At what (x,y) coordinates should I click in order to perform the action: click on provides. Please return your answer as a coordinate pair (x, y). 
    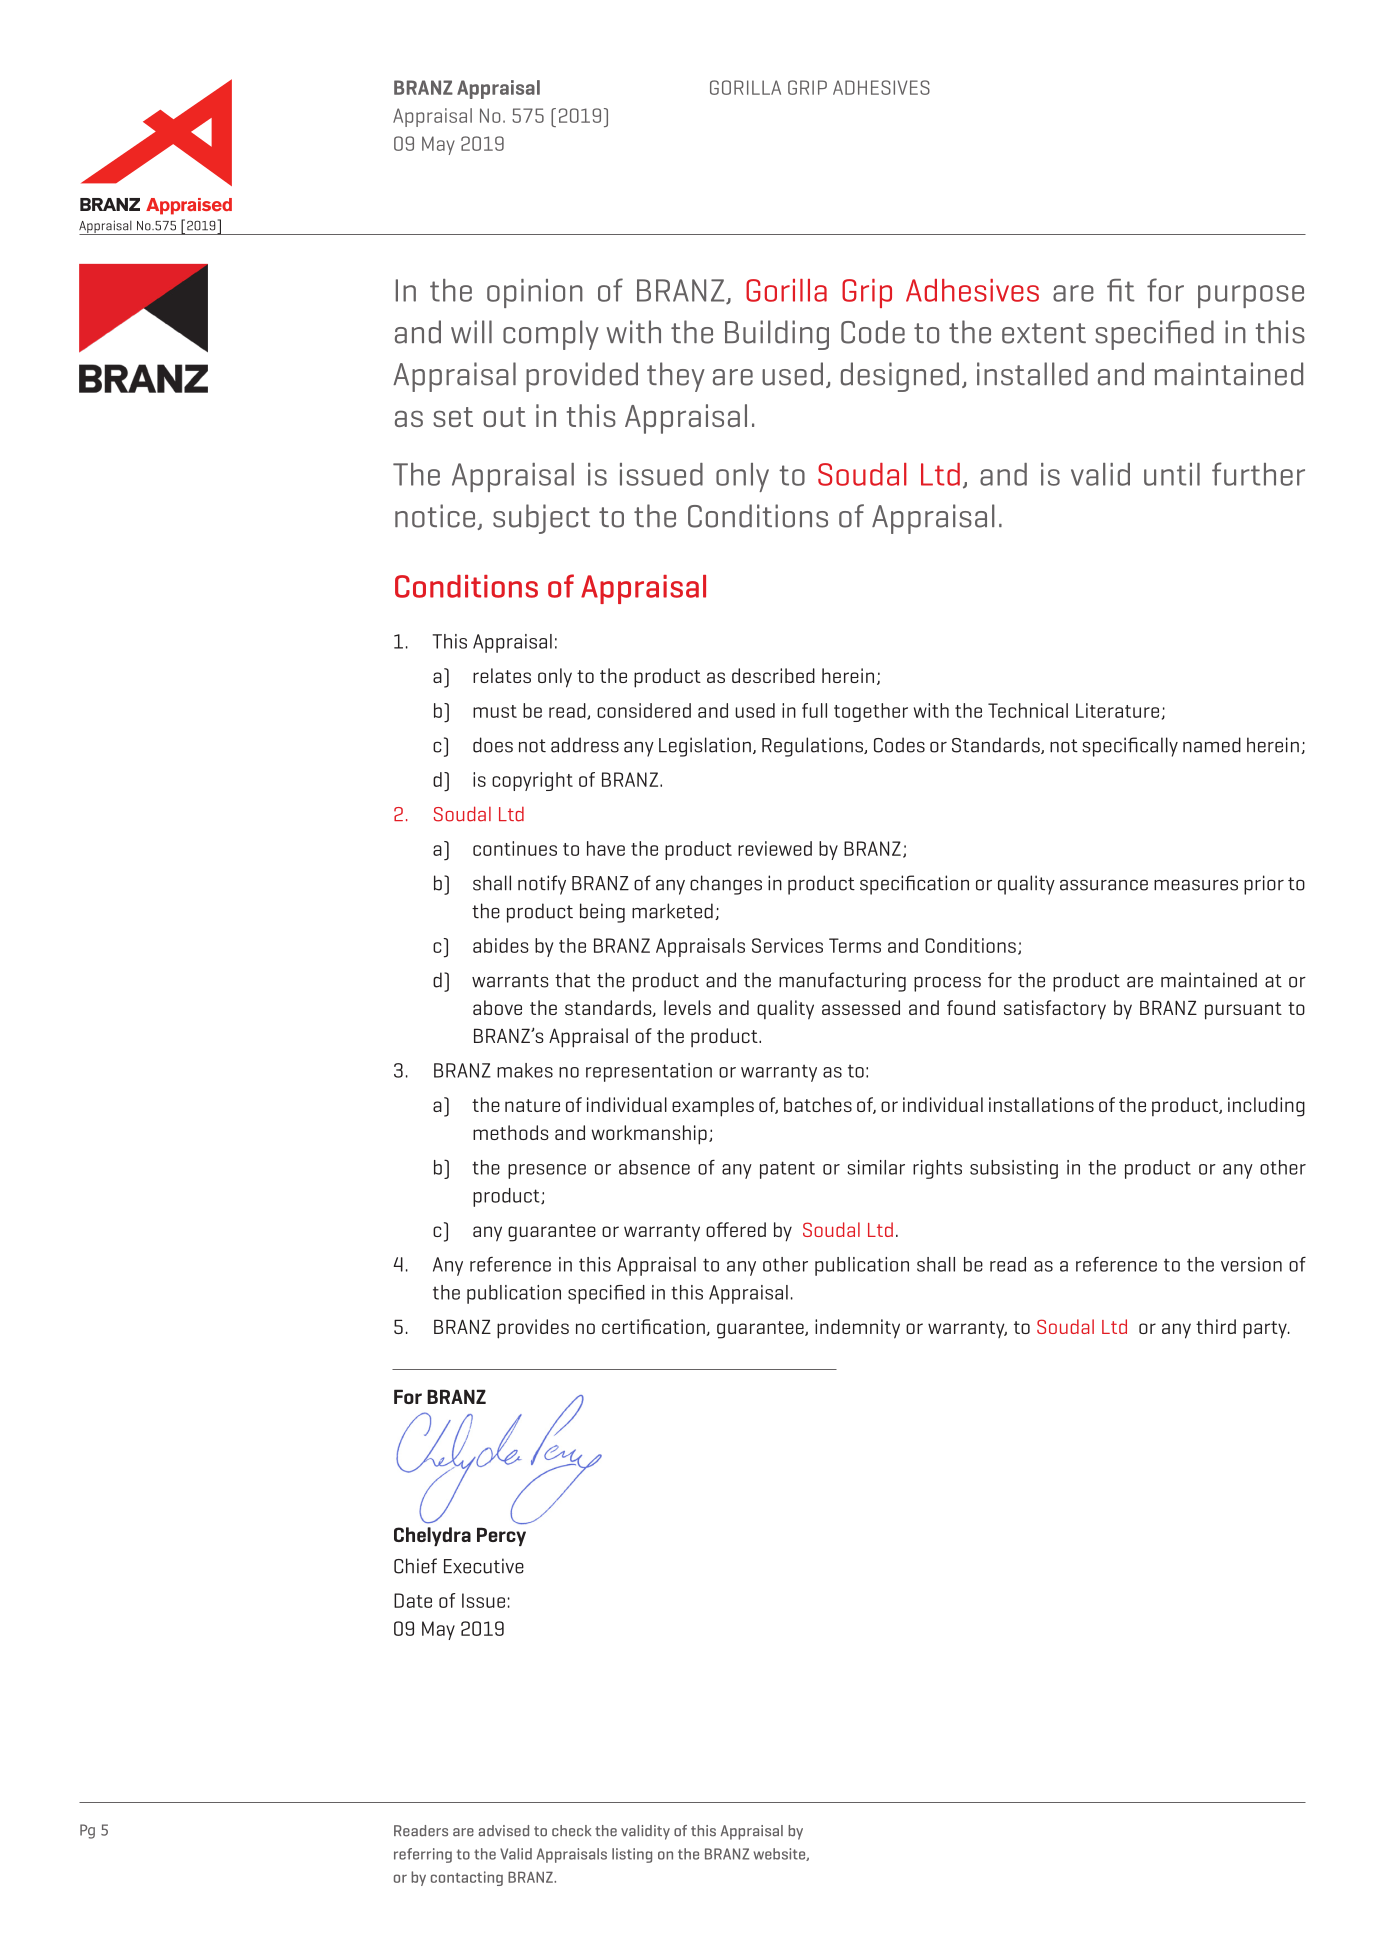
    Looking at the image, I should click on (533, 1329).
